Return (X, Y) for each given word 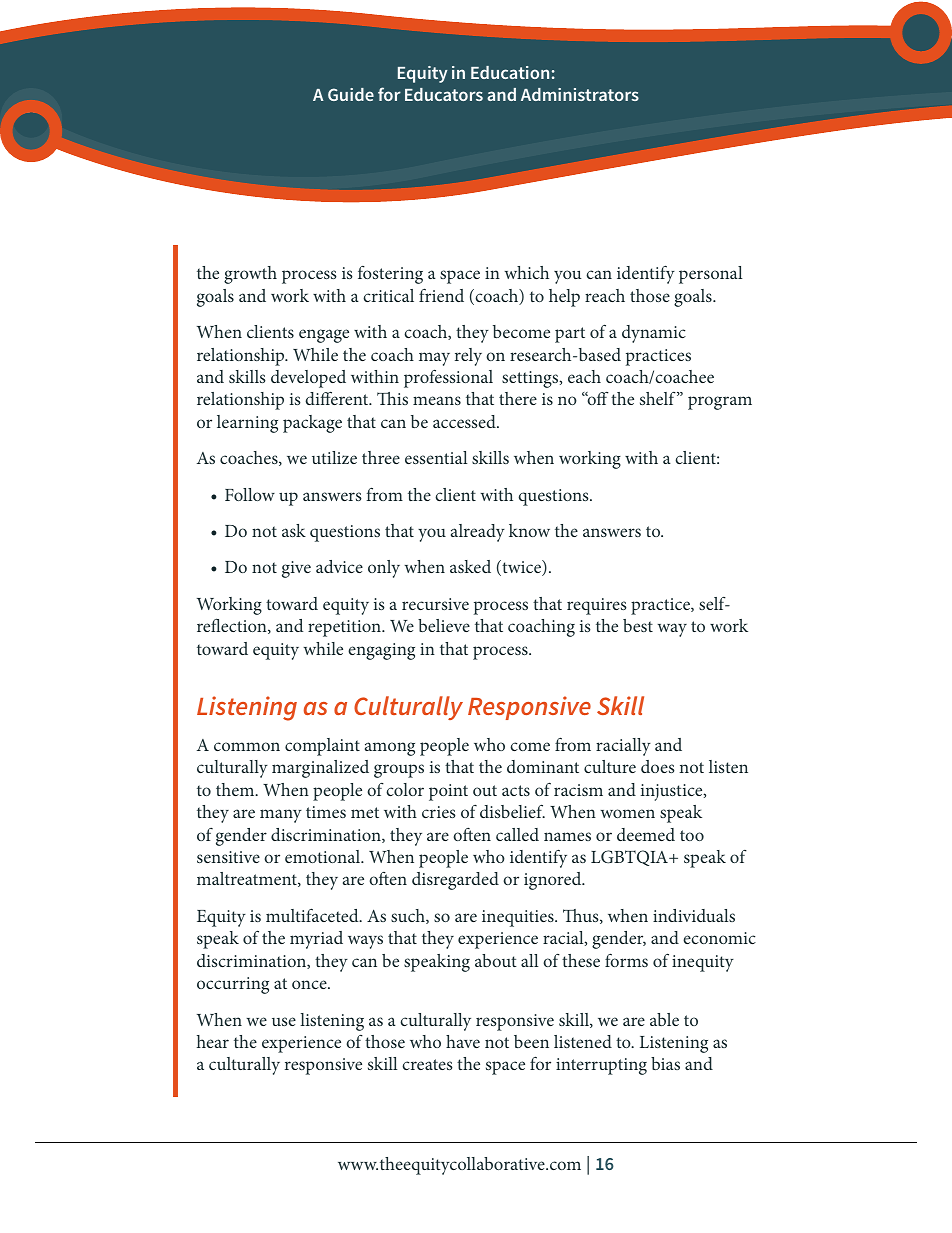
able (664, 1019)
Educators (444, 94)
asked (470, 566)
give (296, 569)
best (638, 625)
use (284, 1021)
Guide (351, 94)
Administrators (580, 94)
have (463, 1041)
